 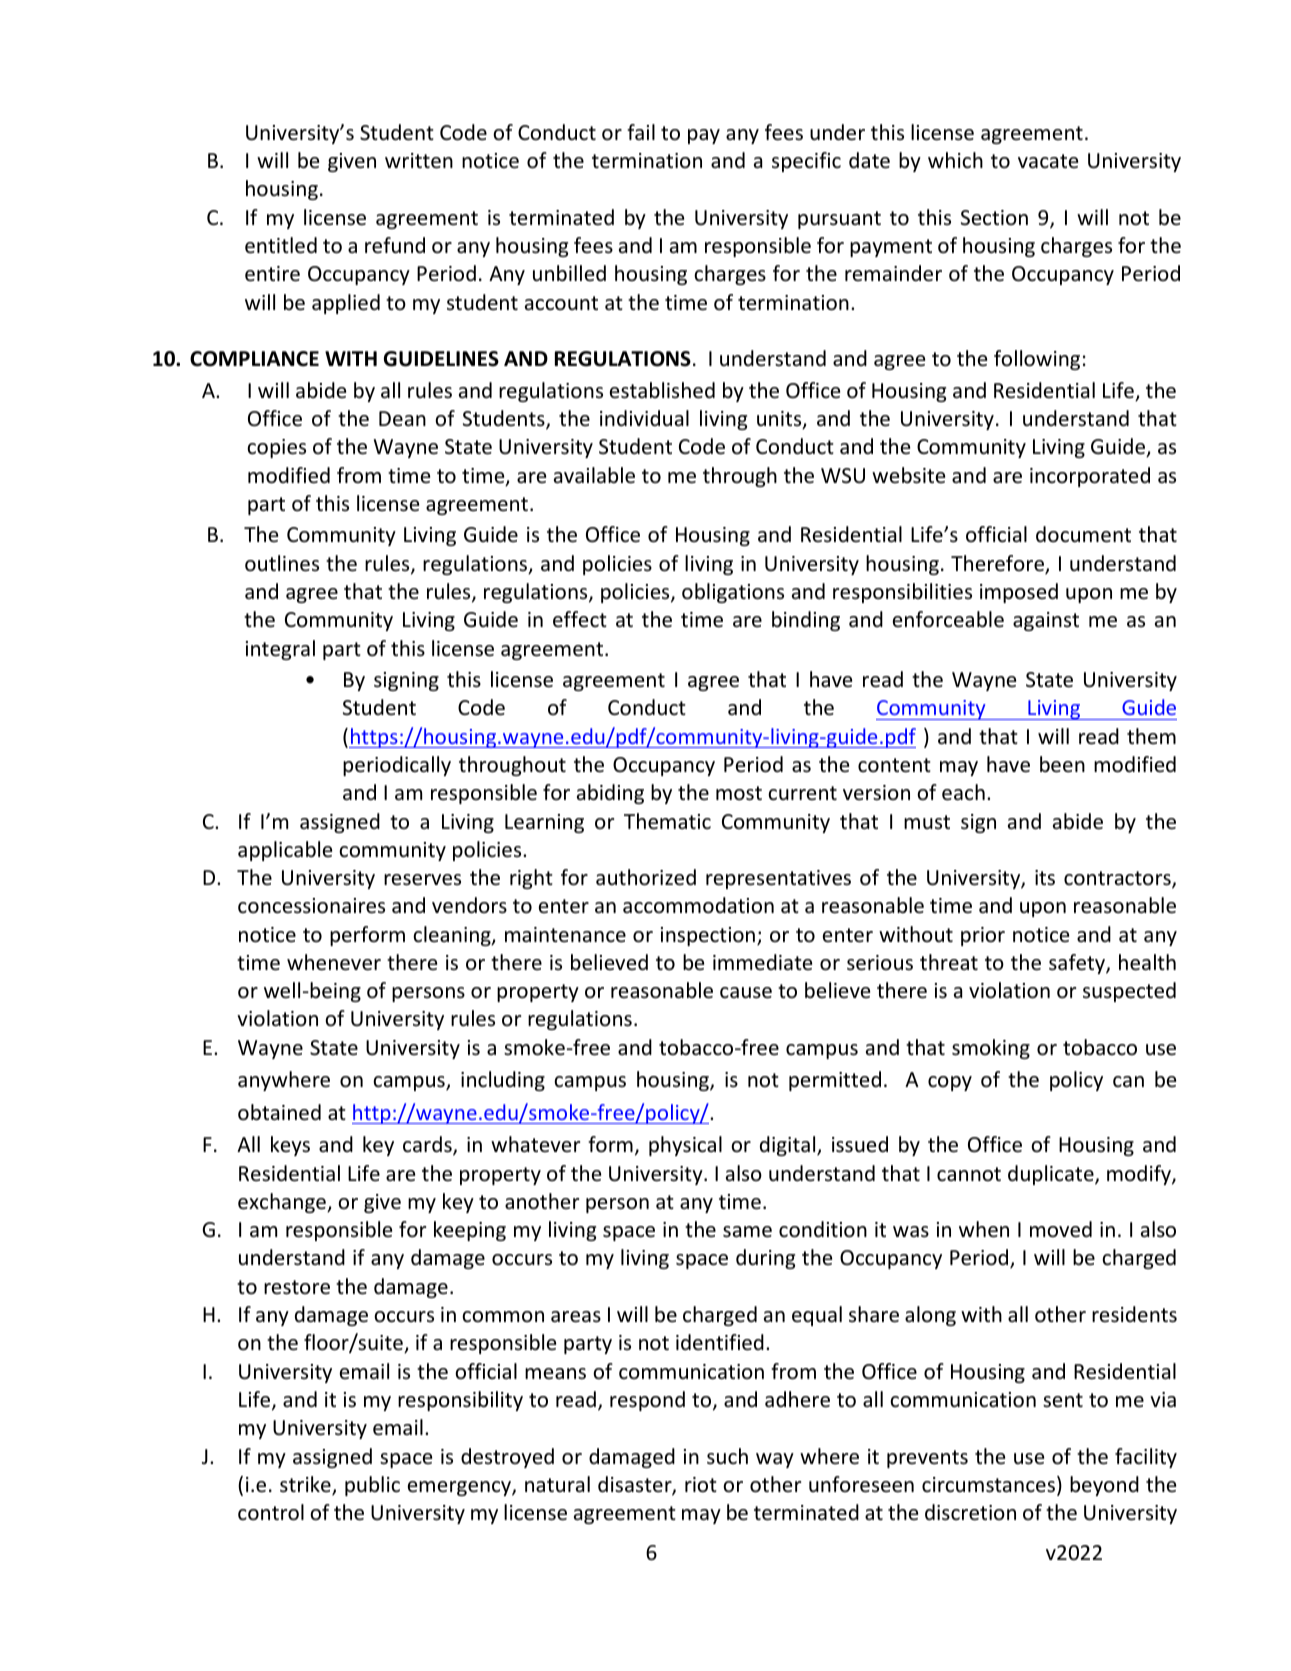 I want to click on same, so click(x=747, y=1232).
